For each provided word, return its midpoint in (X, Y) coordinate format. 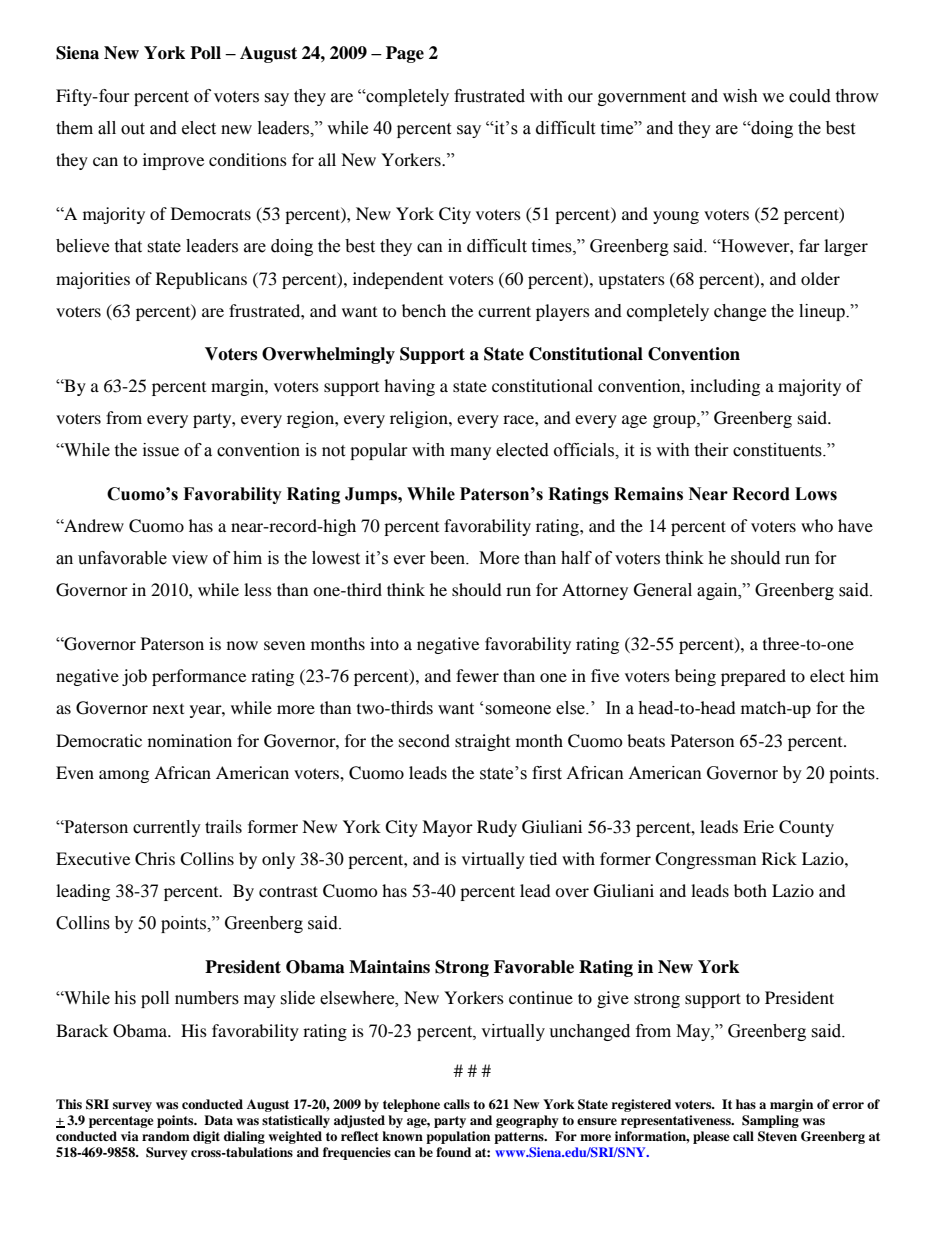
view (190, 558)
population (458, 1137)
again (718, 591)
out (133, 129)
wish (740, 96)
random (166, 1136)
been (449, 558)
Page (405, 54)
